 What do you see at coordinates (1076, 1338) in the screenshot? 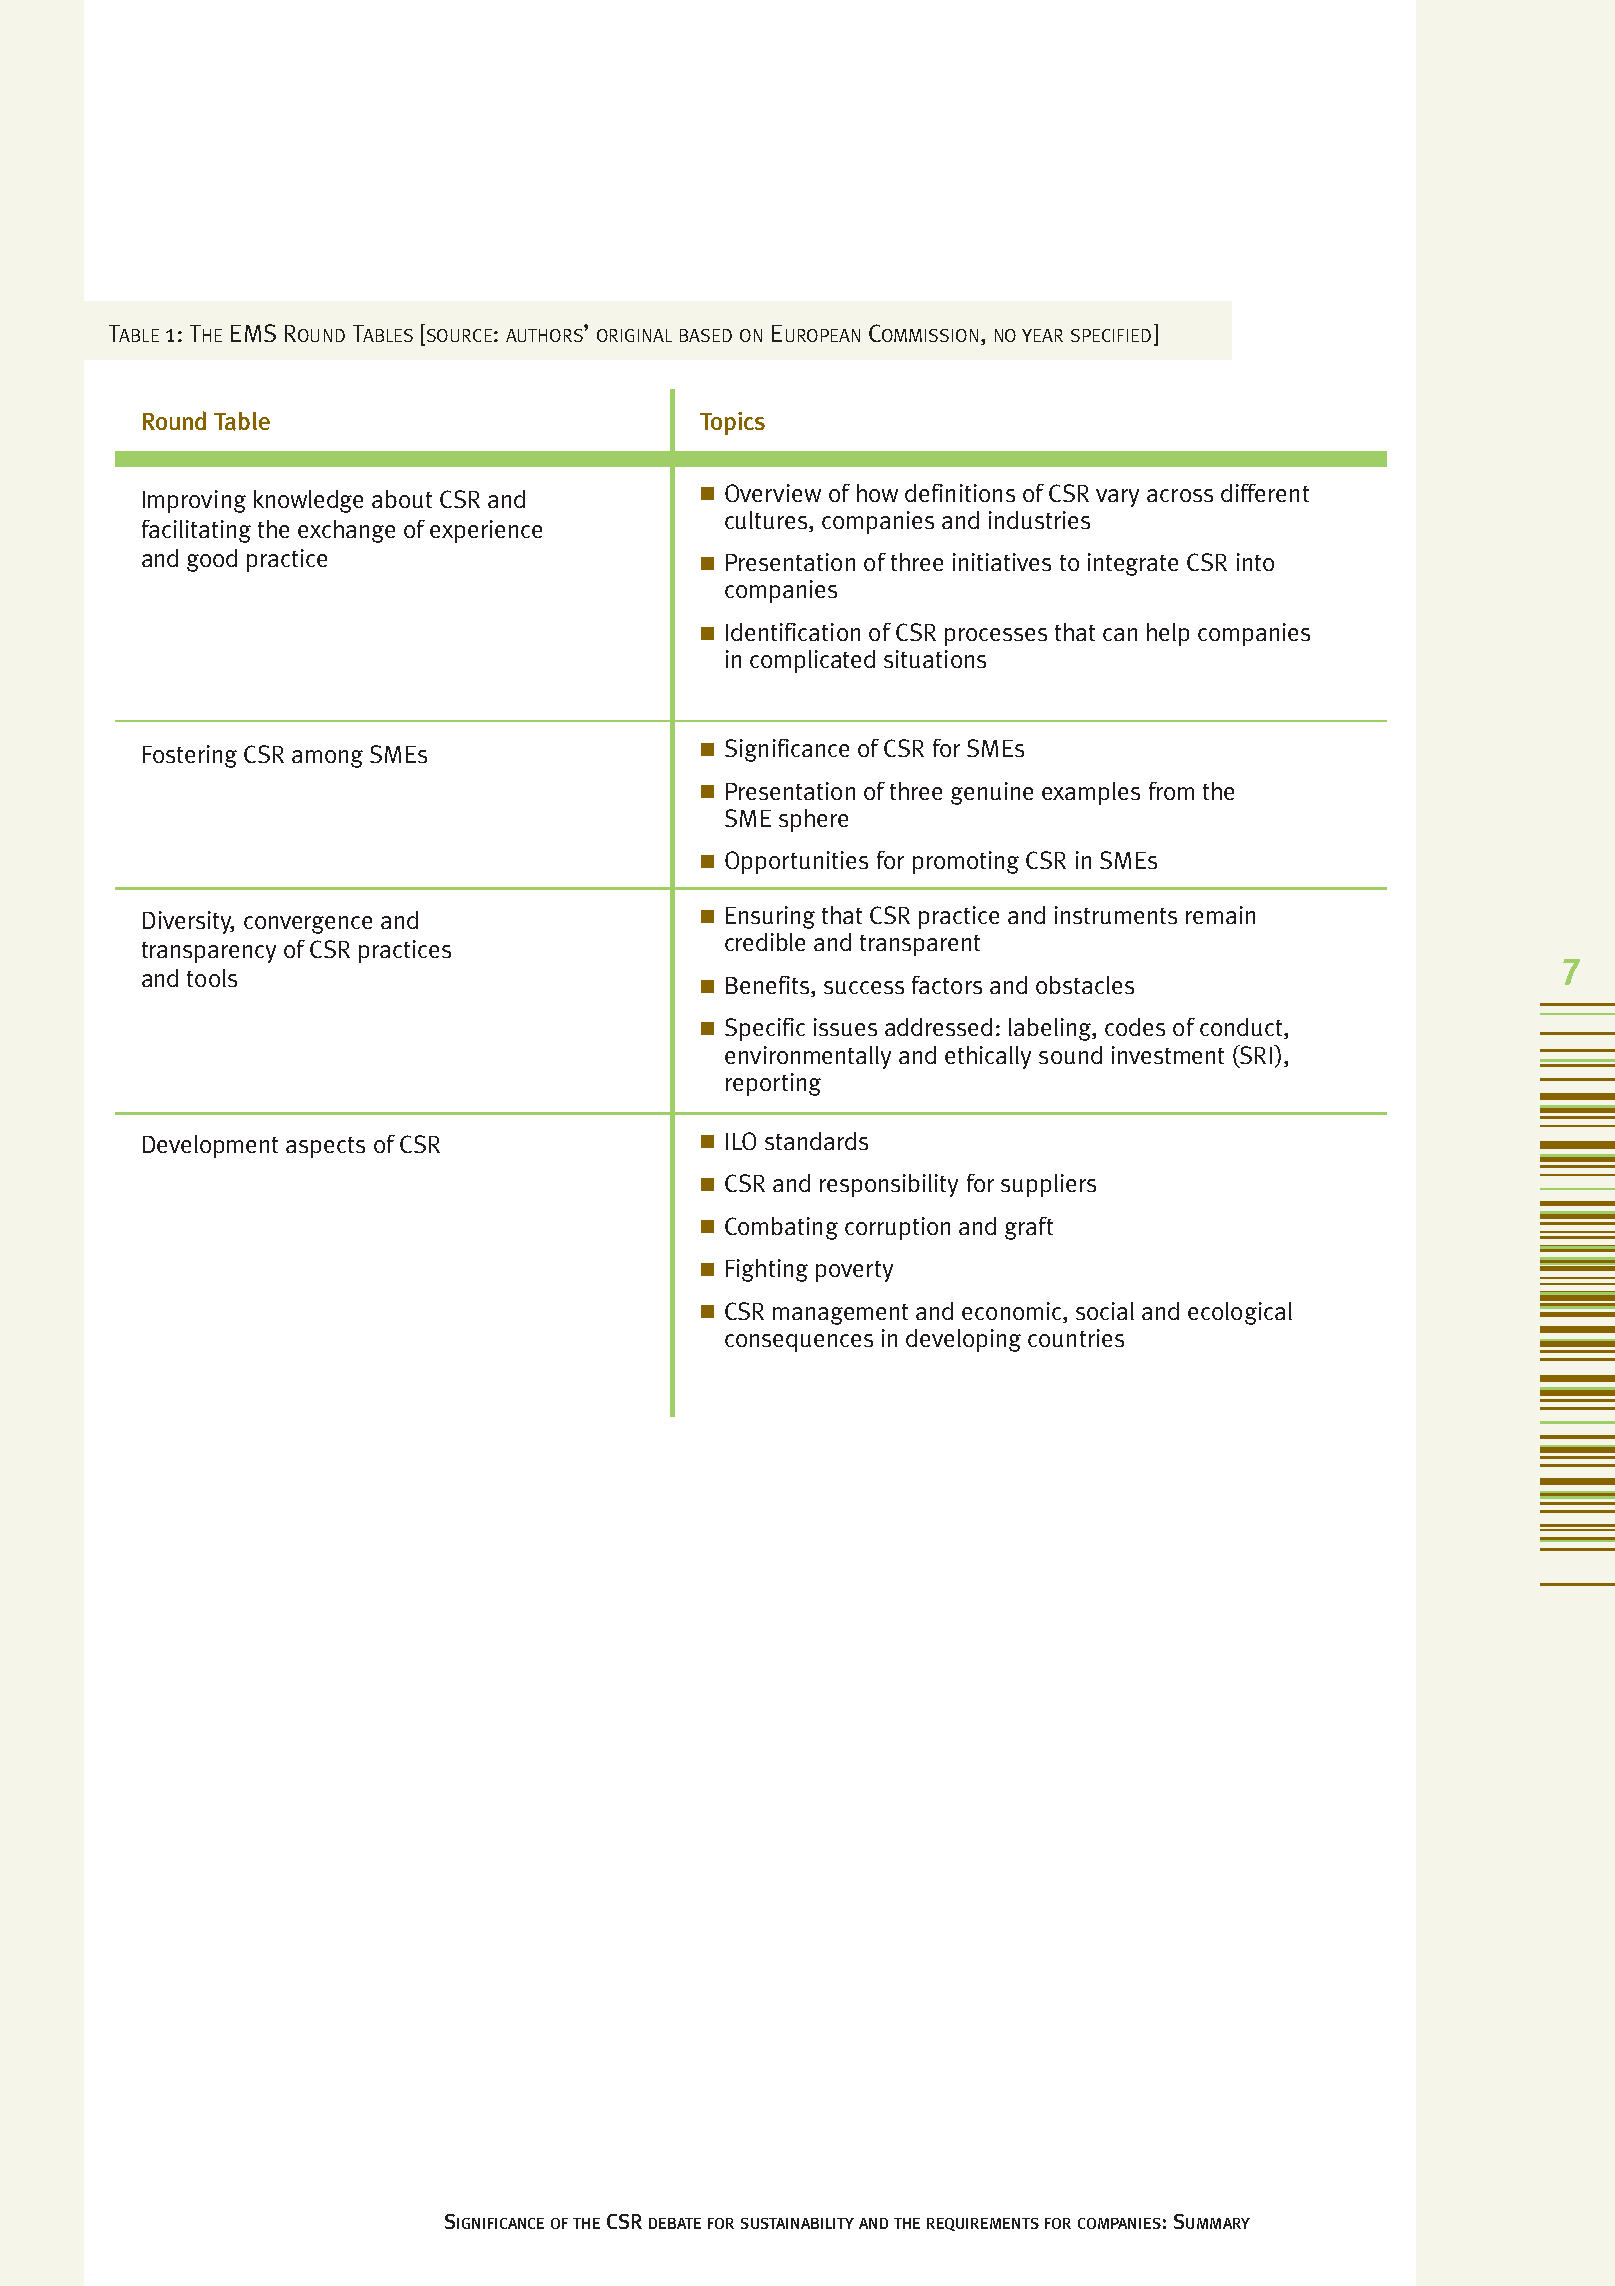
I see `countries` at bounding box center [1076, 1338].
